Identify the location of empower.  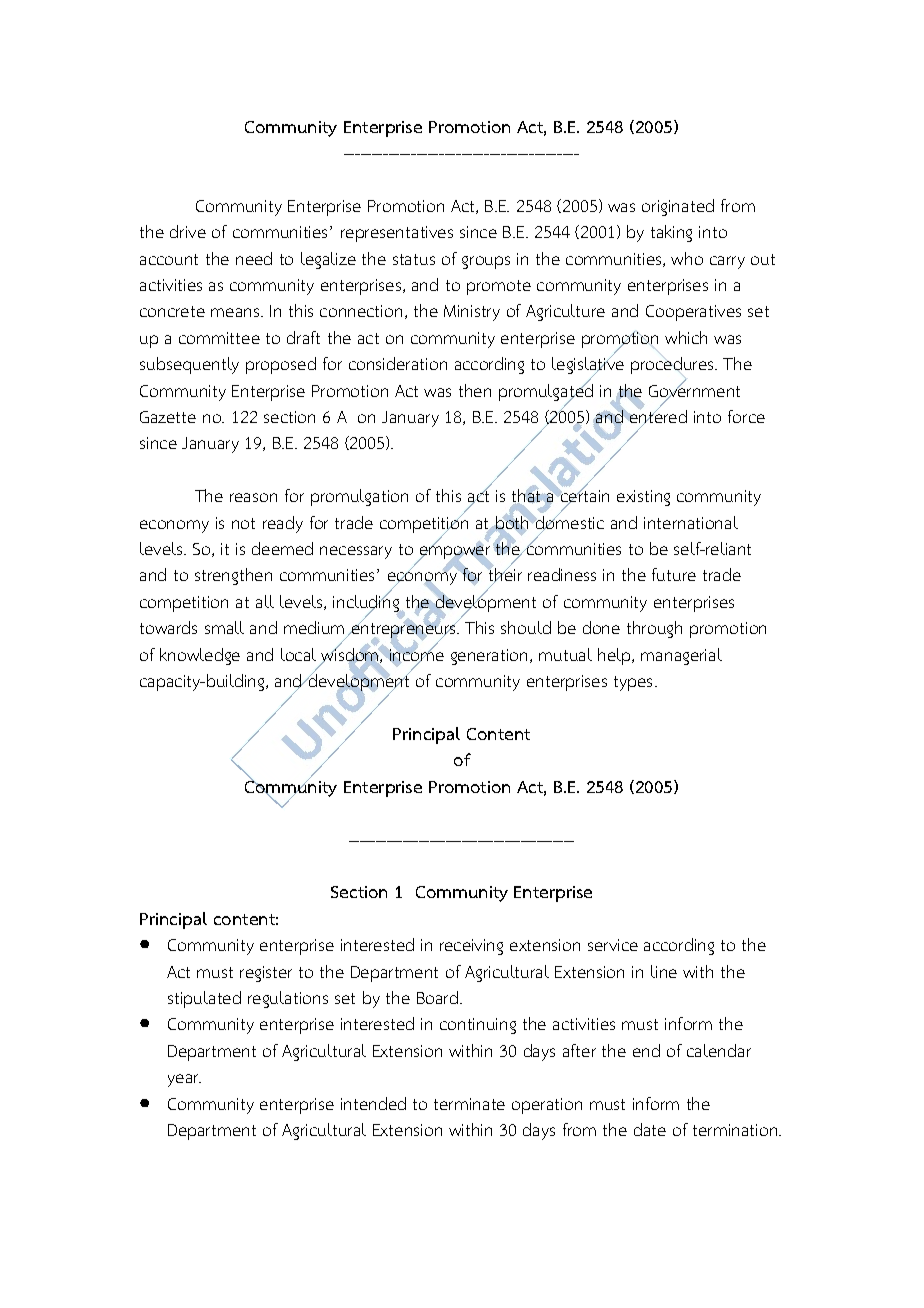
(453, 553).
